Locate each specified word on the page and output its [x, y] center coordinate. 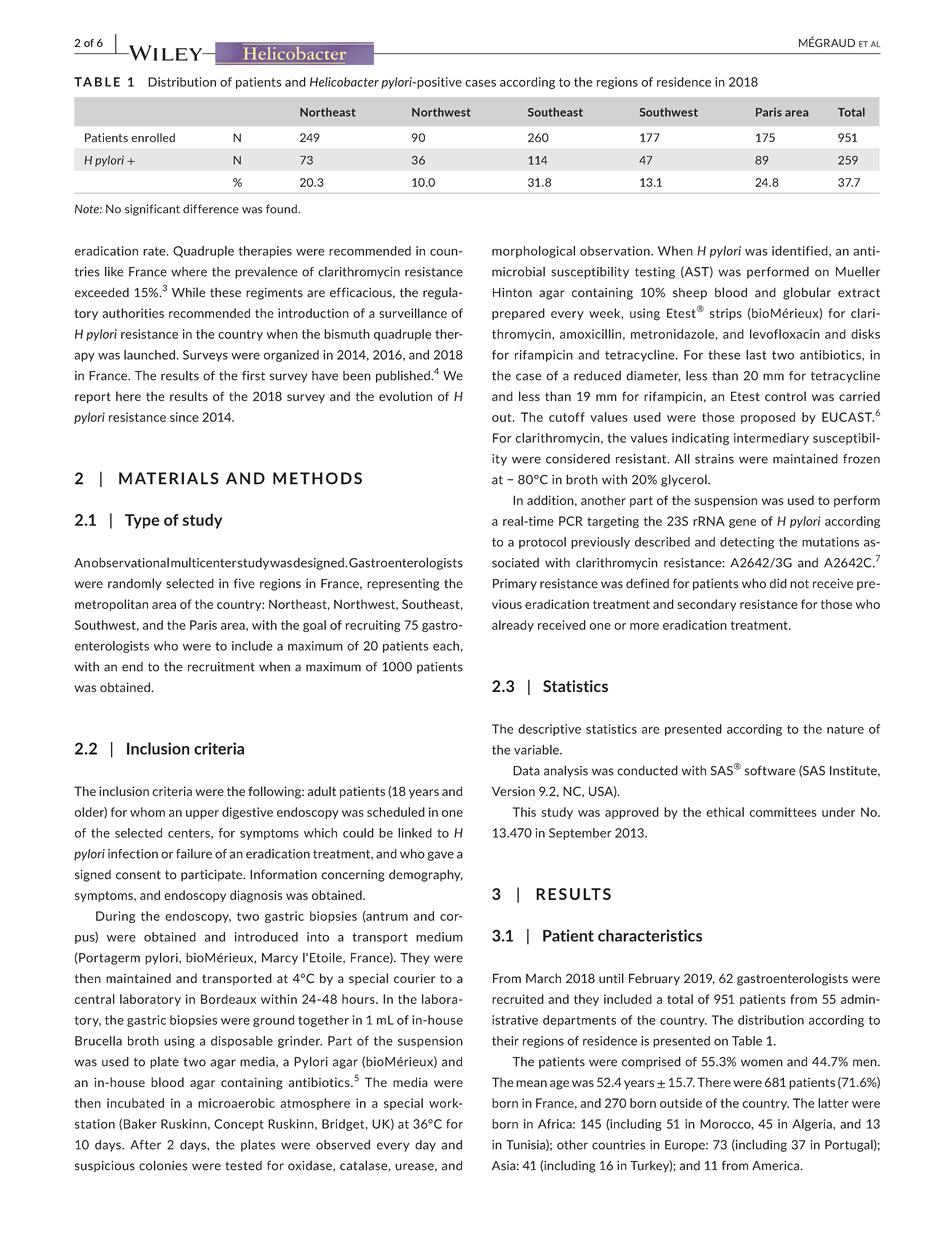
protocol [542, 543]
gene [742, 523]
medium [439, 937]
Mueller [858, 271]
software [770, 771]
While [188, 292]
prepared [518, 314]
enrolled [153, 137]
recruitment [221, 667]
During [115, 917]
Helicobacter [344, 82]
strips [726, 314]
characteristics [650, 935]
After [145, 1145]
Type [142, 521]
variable [537, 750]
